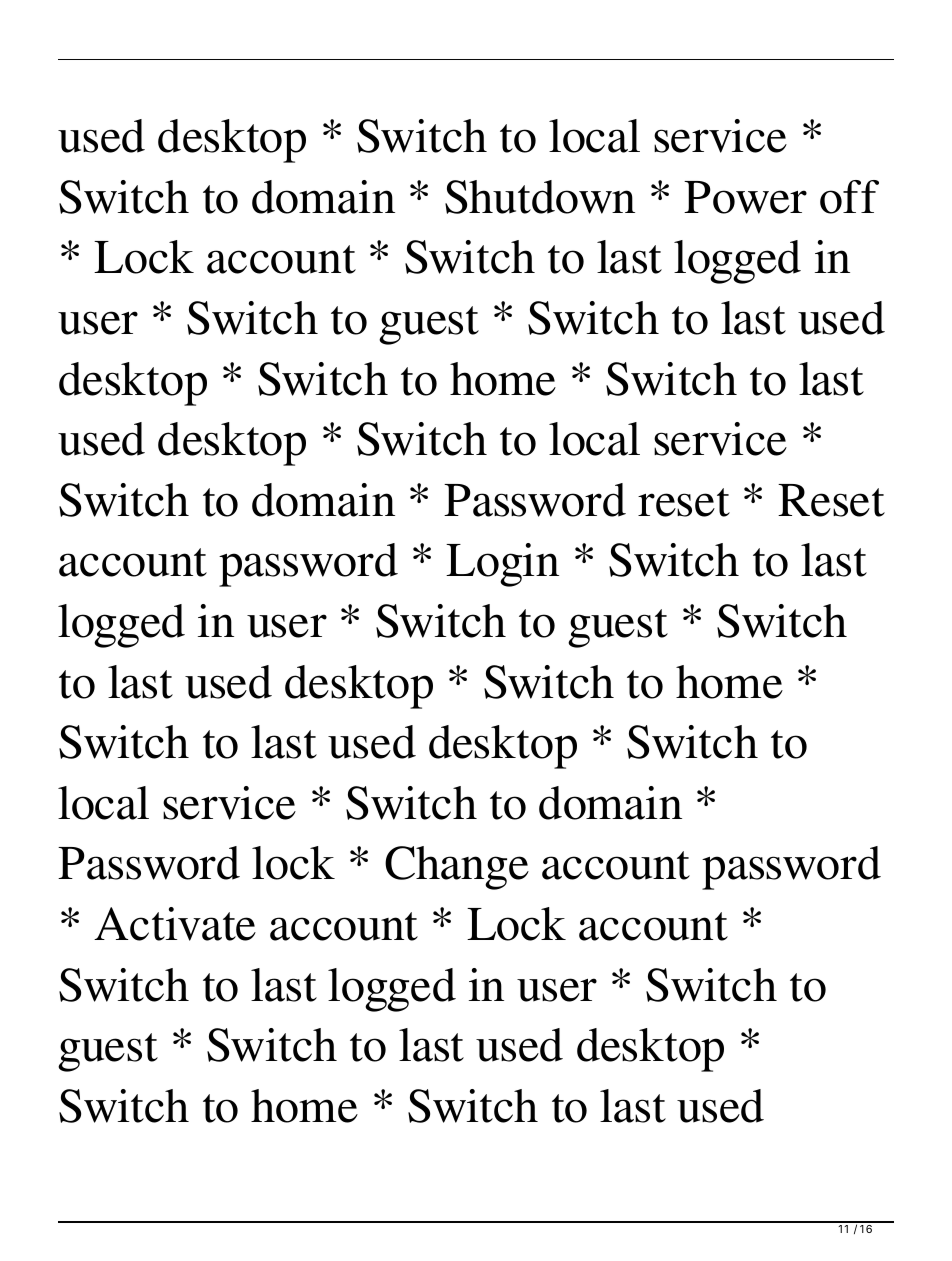 Image resolution: width=952 pixels, height=1261 pixels. What do you see at coordinates (175, 924) in the screenshot?
I see `Activate` at bounding box center [175, 924].
